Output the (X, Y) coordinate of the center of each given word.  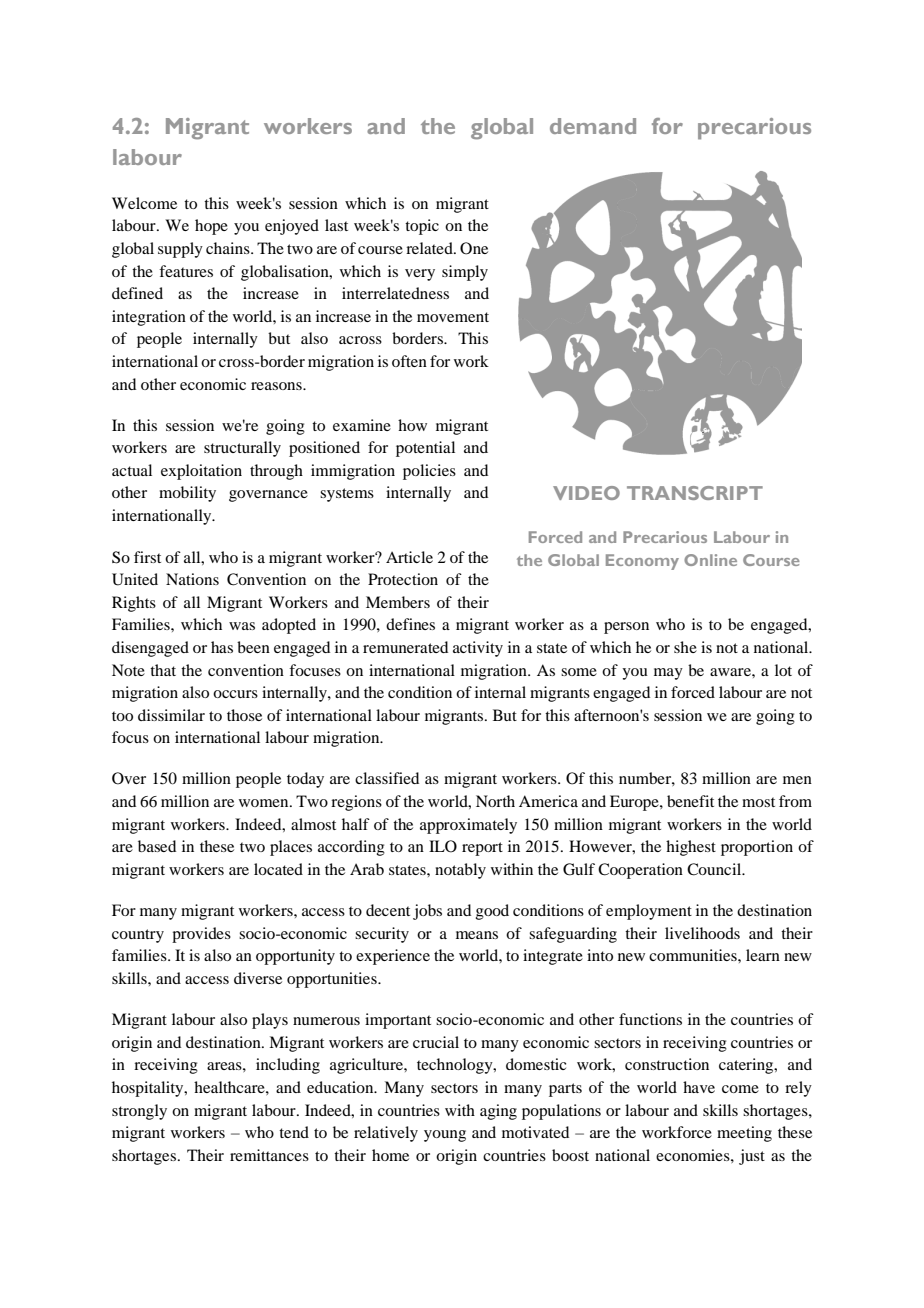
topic (422, 227)
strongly (139, 1112)
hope (211, 227)
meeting (744, 1134)
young (445, 1136)
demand (593, 126)
